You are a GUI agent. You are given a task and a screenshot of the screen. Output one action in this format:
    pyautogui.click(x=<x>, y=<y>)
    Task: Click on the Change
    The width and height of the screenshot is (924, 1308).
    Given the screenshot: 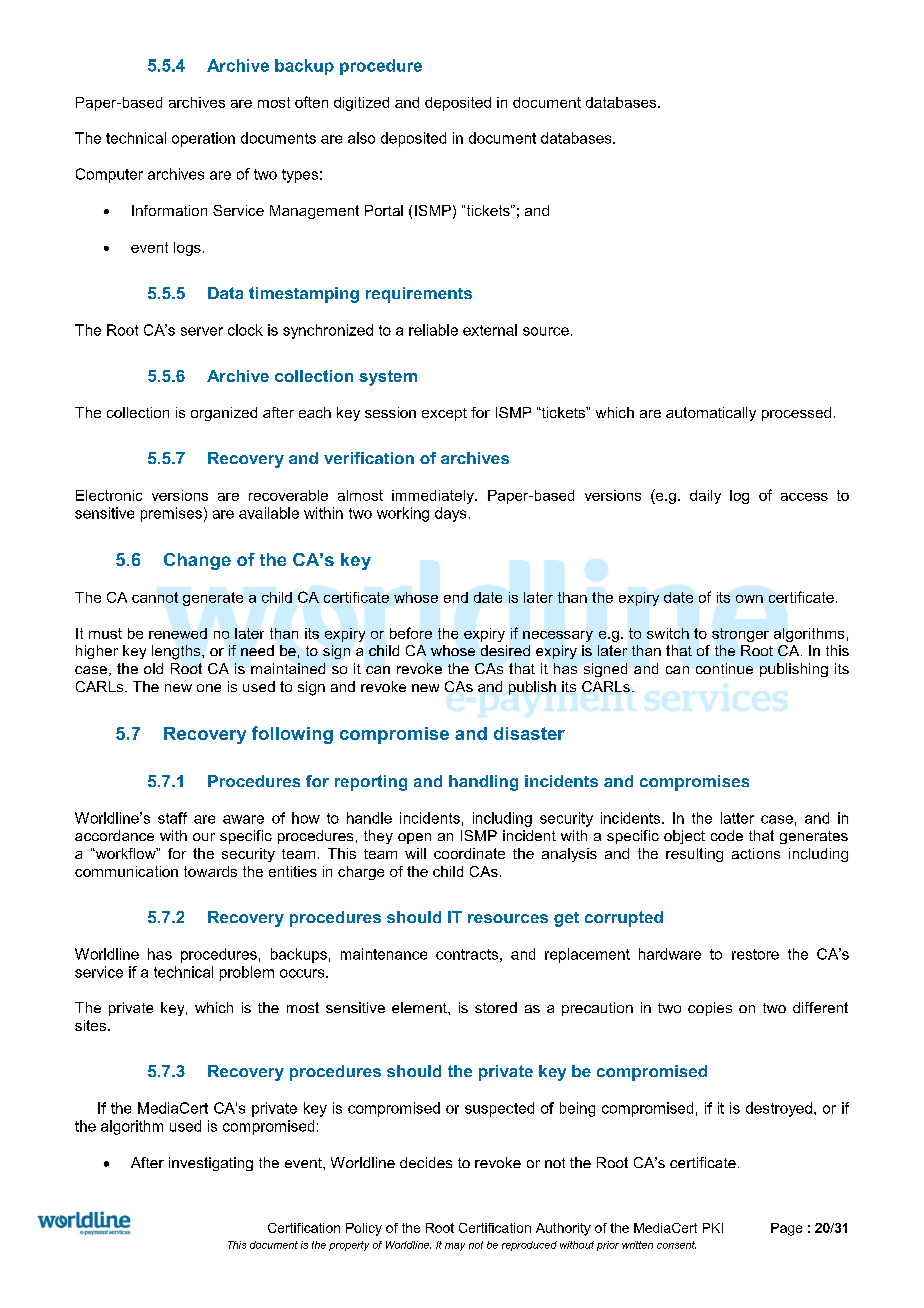 What is the action you would take?
    pyautogui.click(x=197, y=561)
